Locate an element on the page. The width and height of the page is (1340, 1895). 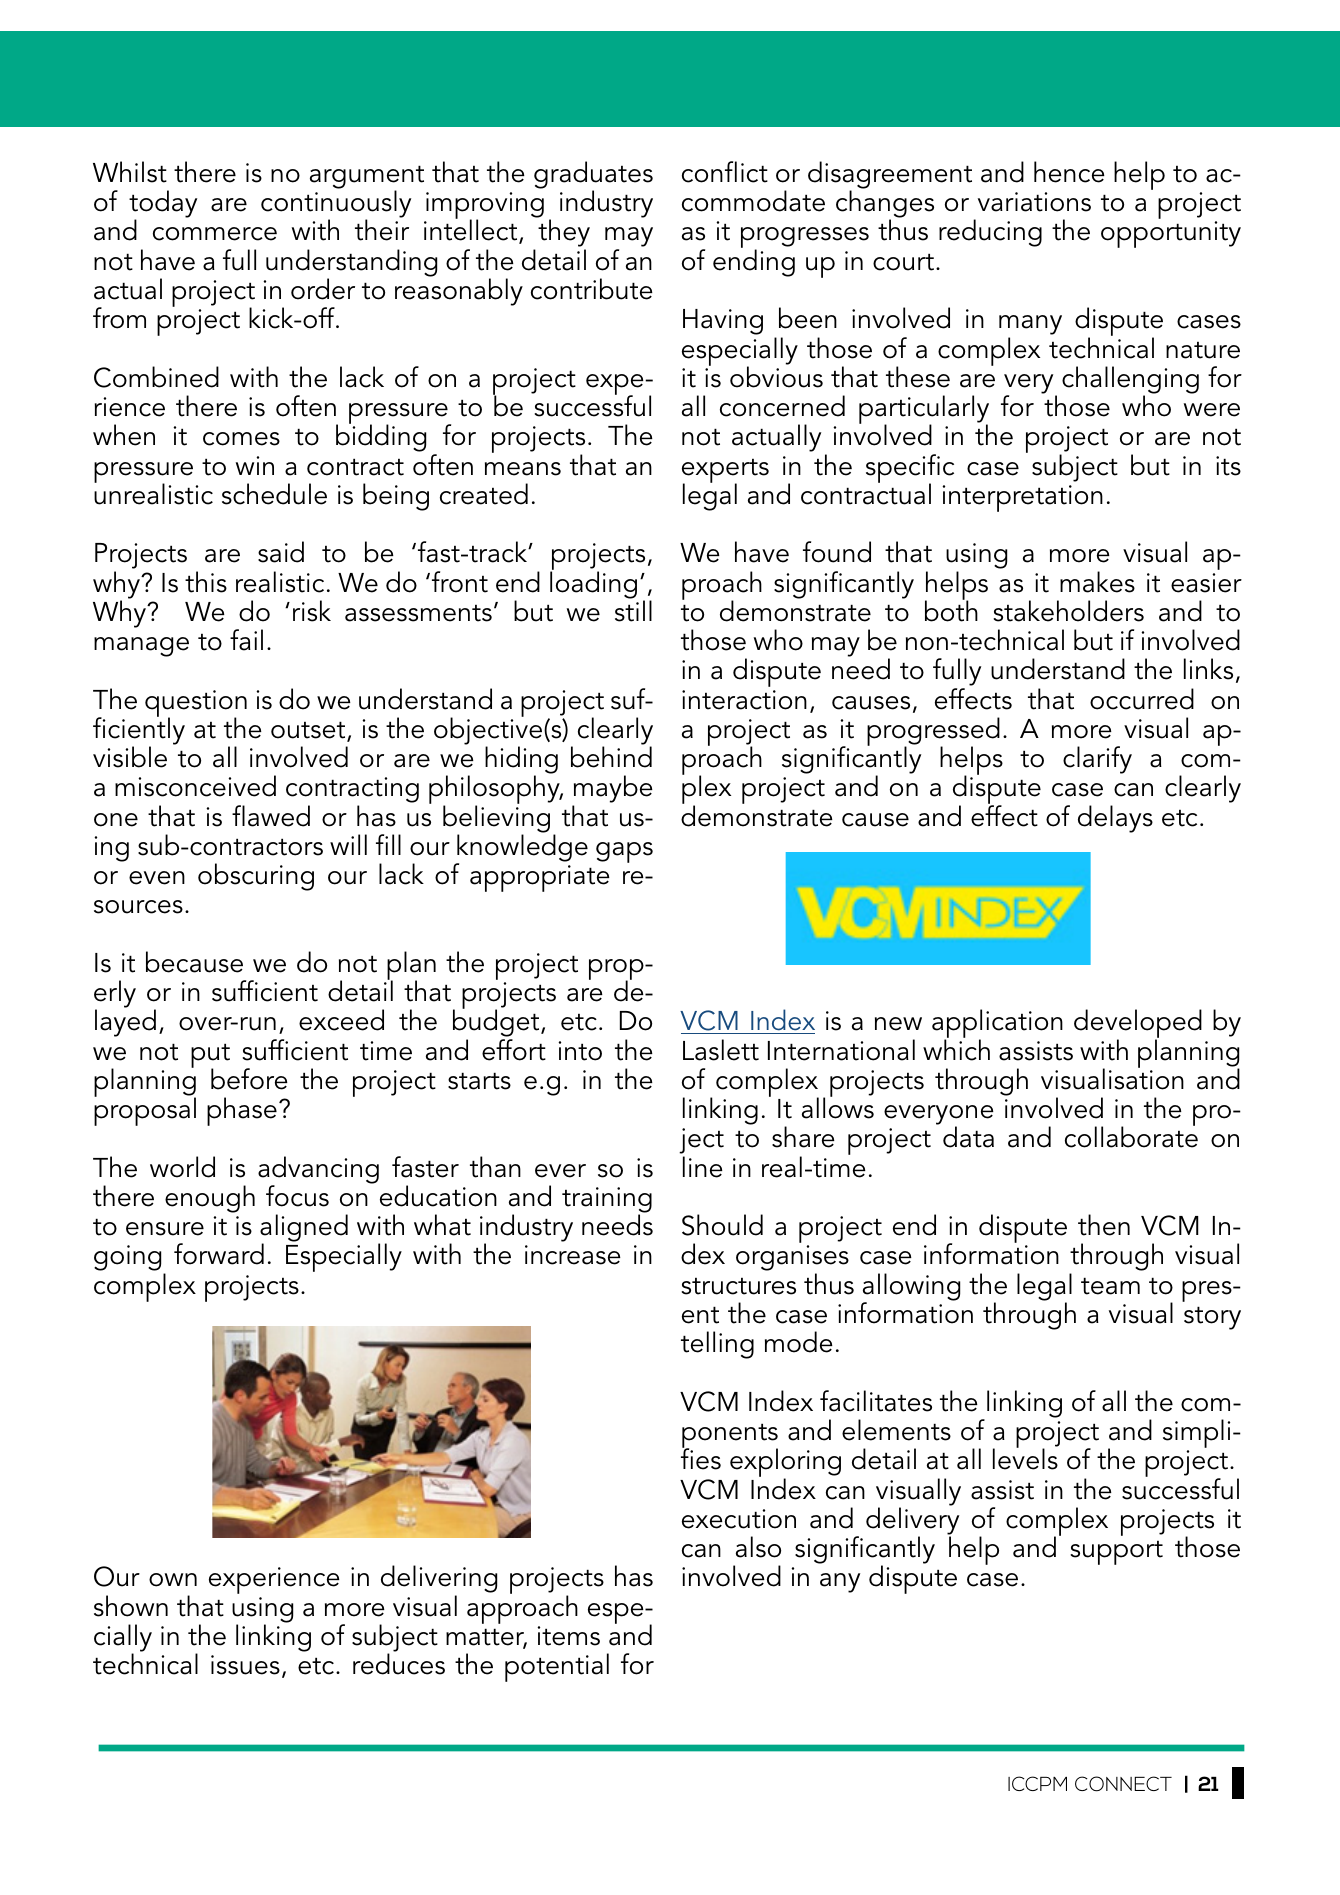
variations is located at coordinates (1034, 202).
